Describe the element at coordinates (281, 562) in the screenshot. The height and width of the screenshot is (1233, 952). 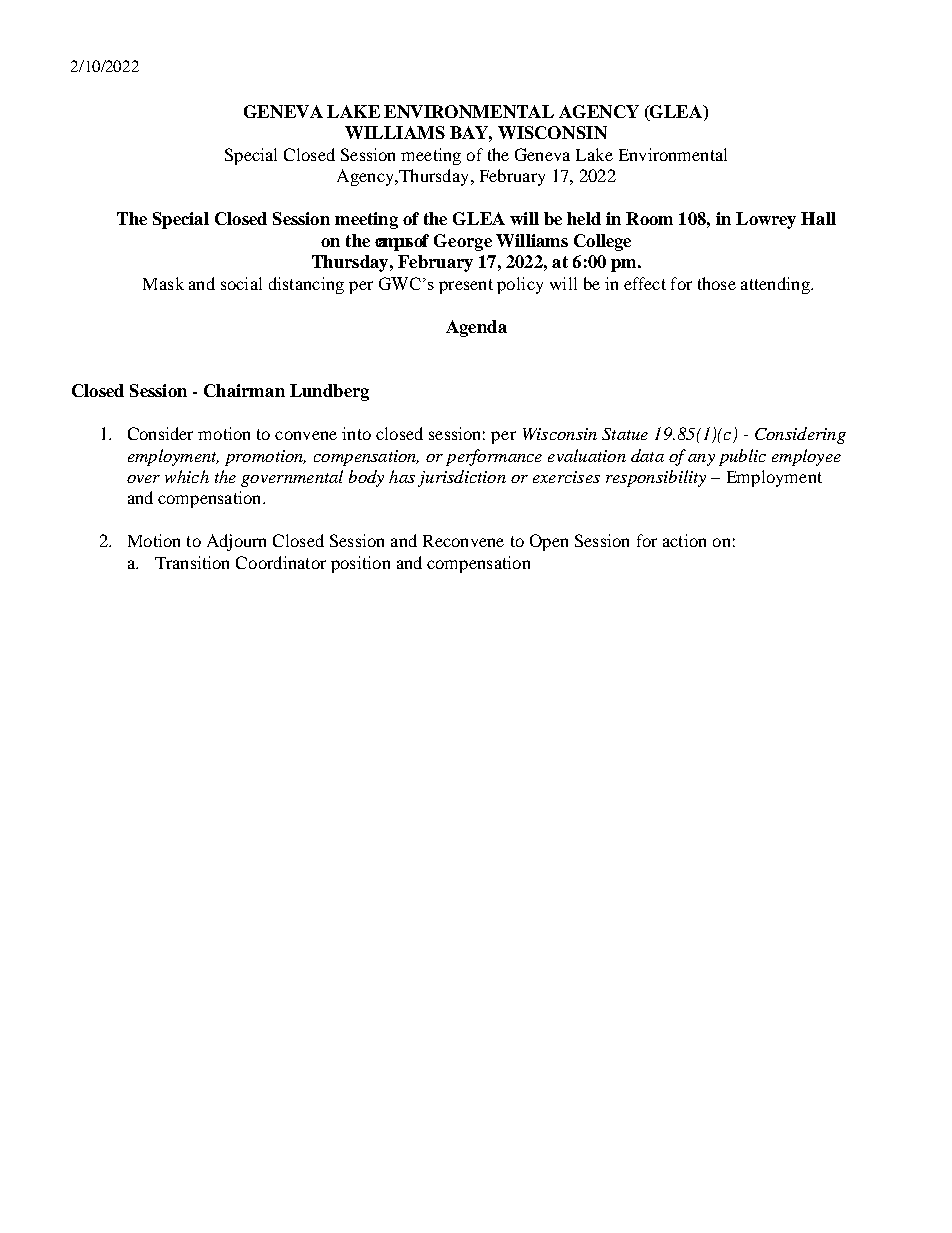
I see `Coordinator` at that location.
